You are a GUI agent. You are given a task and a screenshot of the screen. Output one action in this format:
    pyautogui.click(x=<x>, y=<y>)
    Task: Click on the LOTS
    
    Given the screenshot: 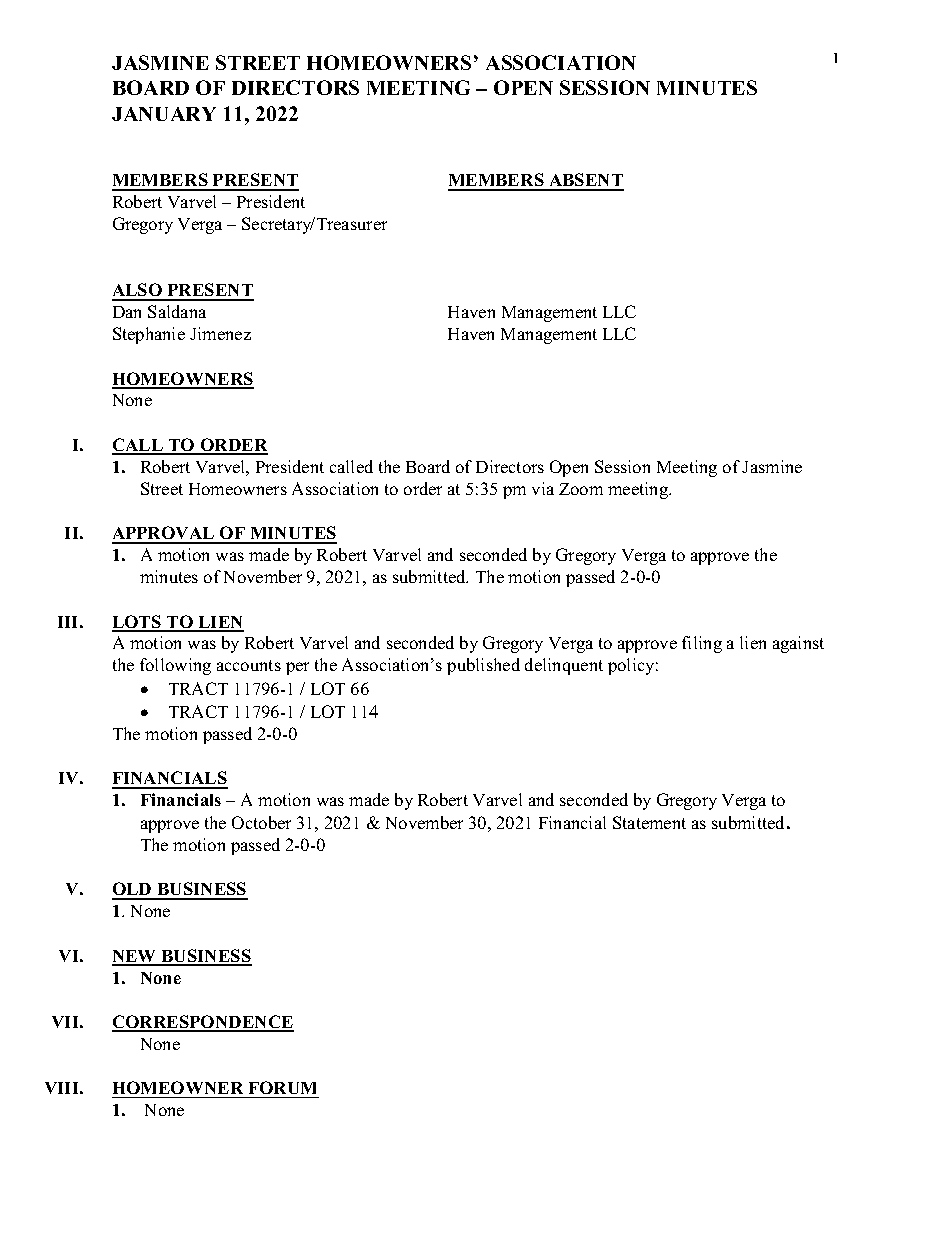 What is the action you would take?
    pyautogui.click(x=138, y=623)
